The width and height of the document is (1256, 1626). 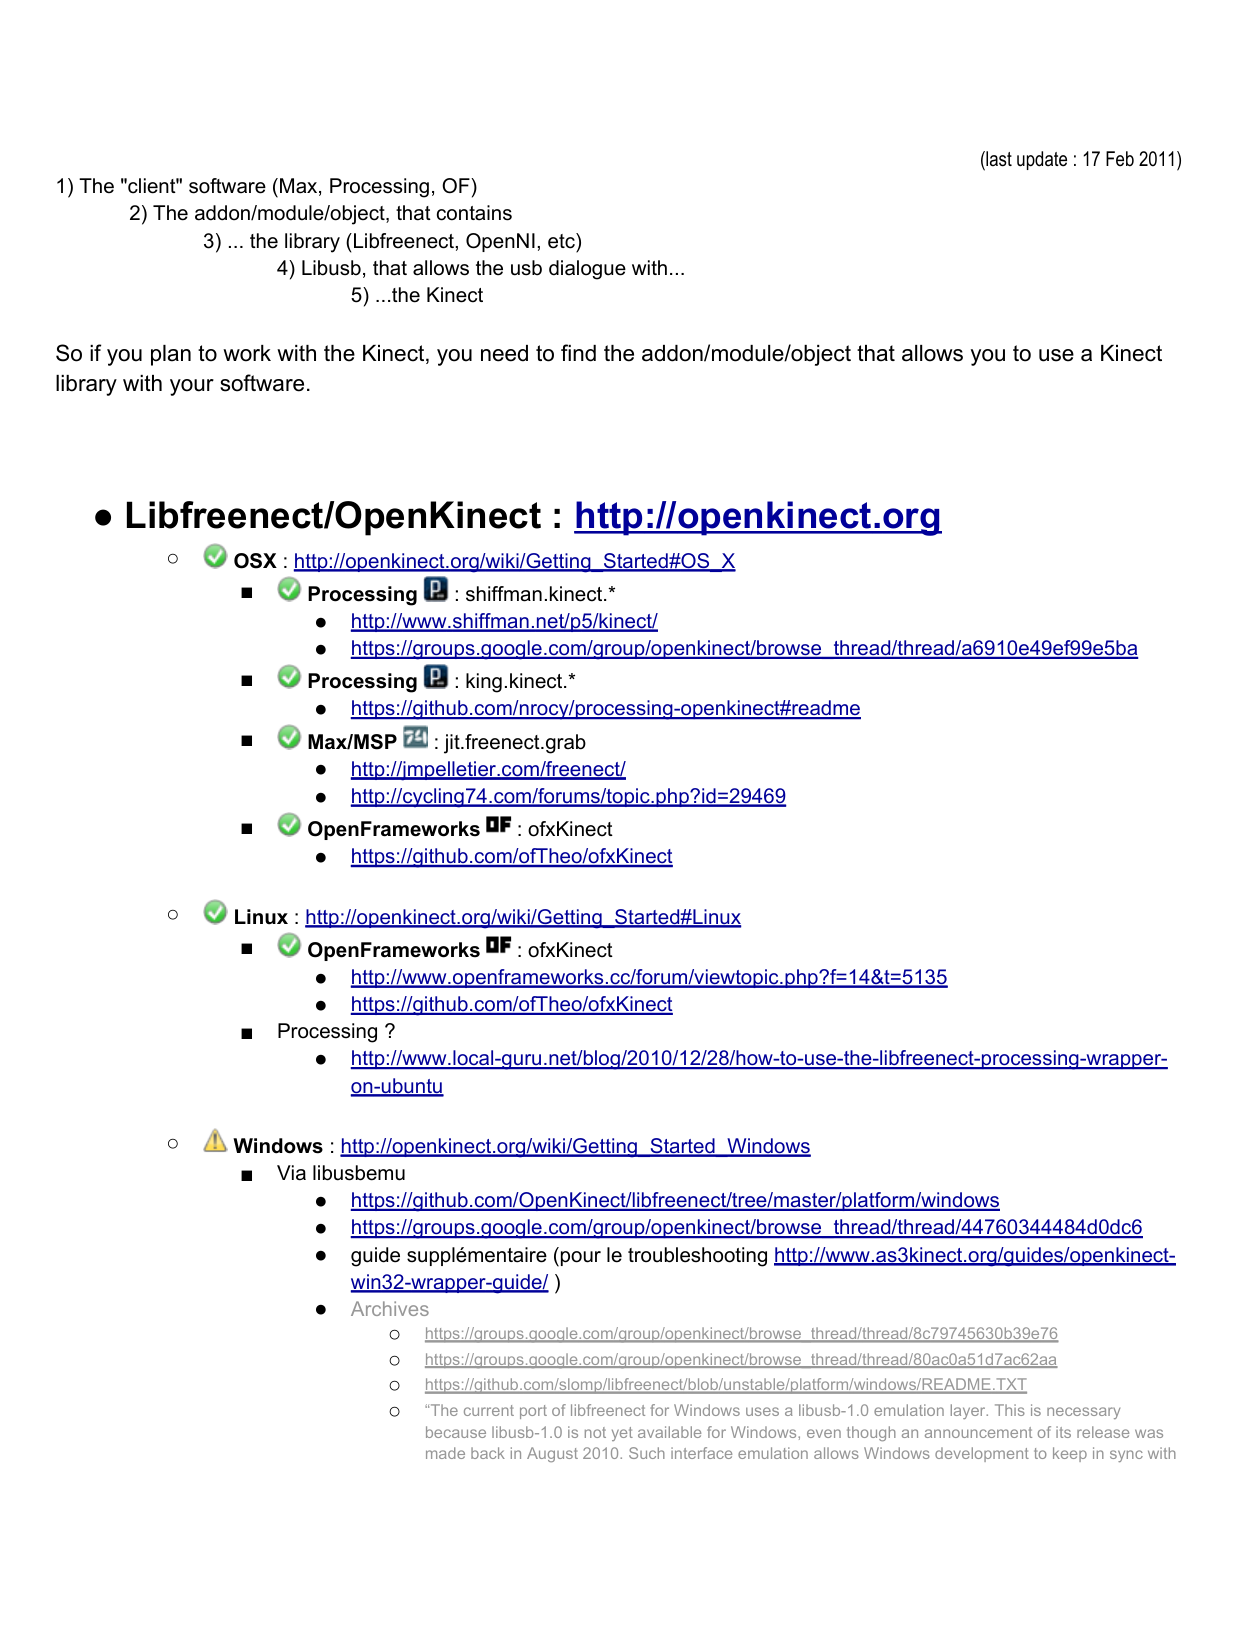 I want to click on contains, so click(x=474, y=213).
